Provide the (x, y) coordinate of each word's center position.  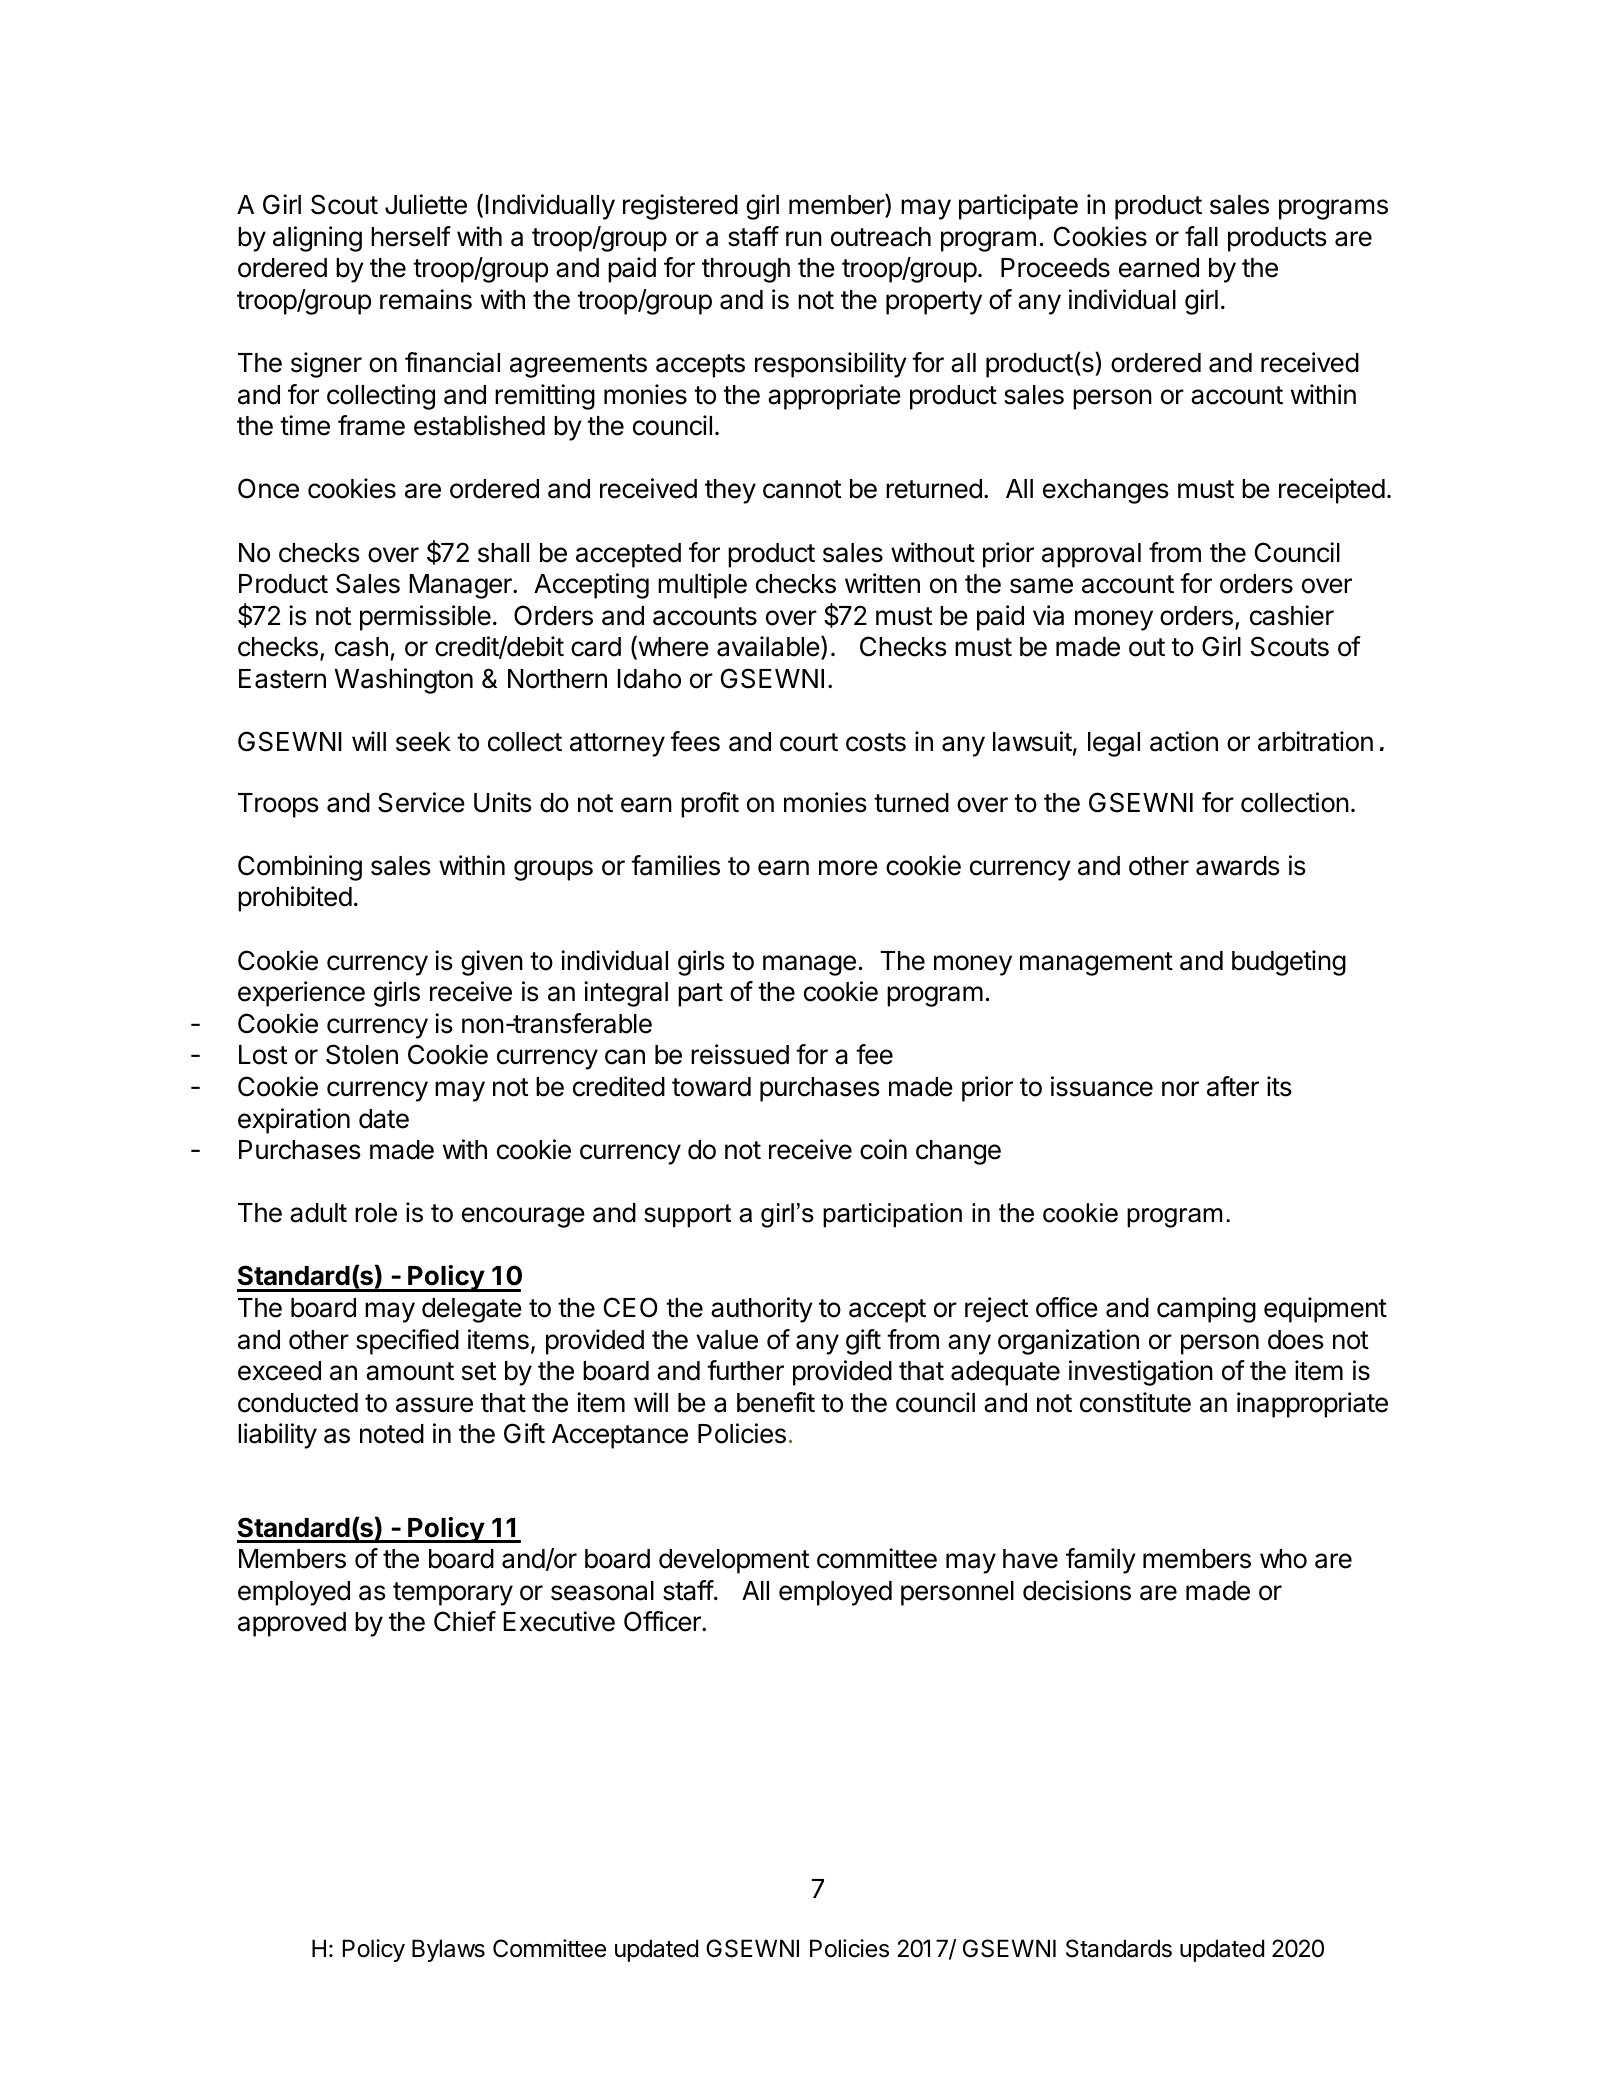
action (1184, 741)
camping (1206, 1310)
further (745, 1370)
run (804, 238)
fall (1201, 236)
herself (411, 236)
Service (421, 802)
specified (407, 1342)
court (809, 742)
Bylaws (448, 1950)
